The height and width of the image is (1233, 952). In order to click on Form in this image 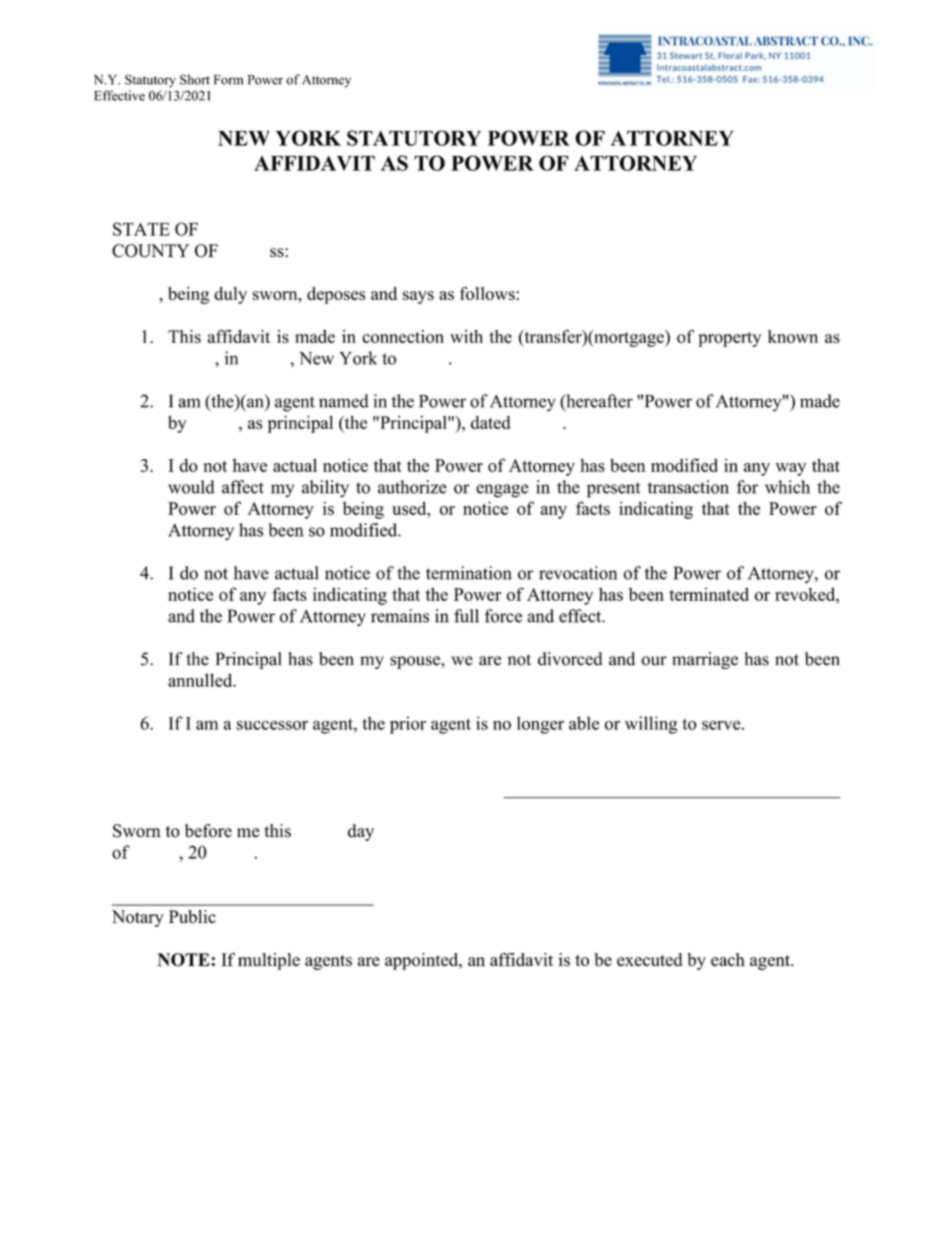, I will do `click(228, 80)`.
